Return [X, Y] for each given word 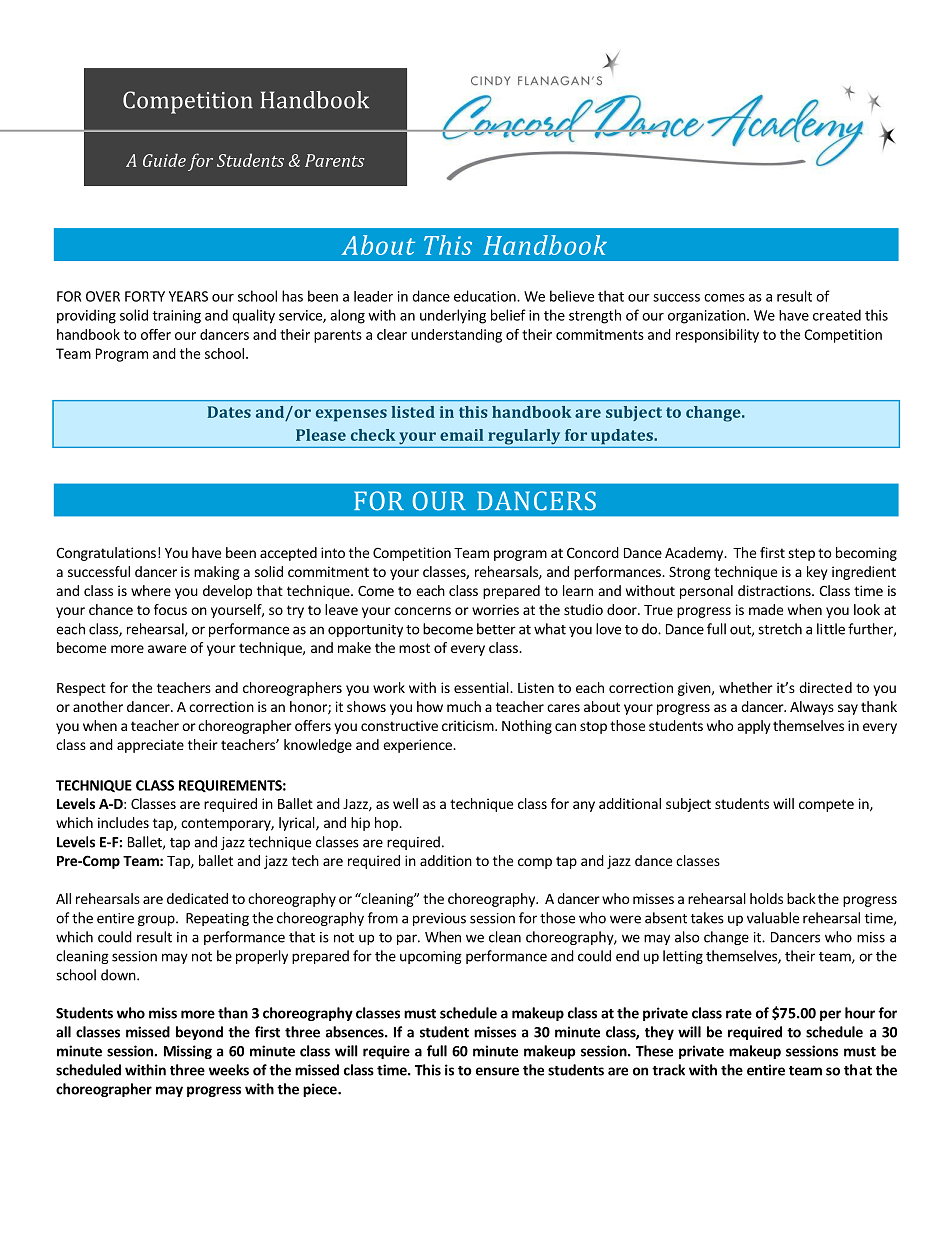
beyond [199, 1033]
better [496, 629]
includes [123, 822]
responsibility [717, 336]
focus [170, 609]
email [461, 435]
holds [766, 898]
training [177, 317]
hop [387, 824]
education [486, 296]
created [837, 315]
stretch [780, 629]
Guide [164, 160]
